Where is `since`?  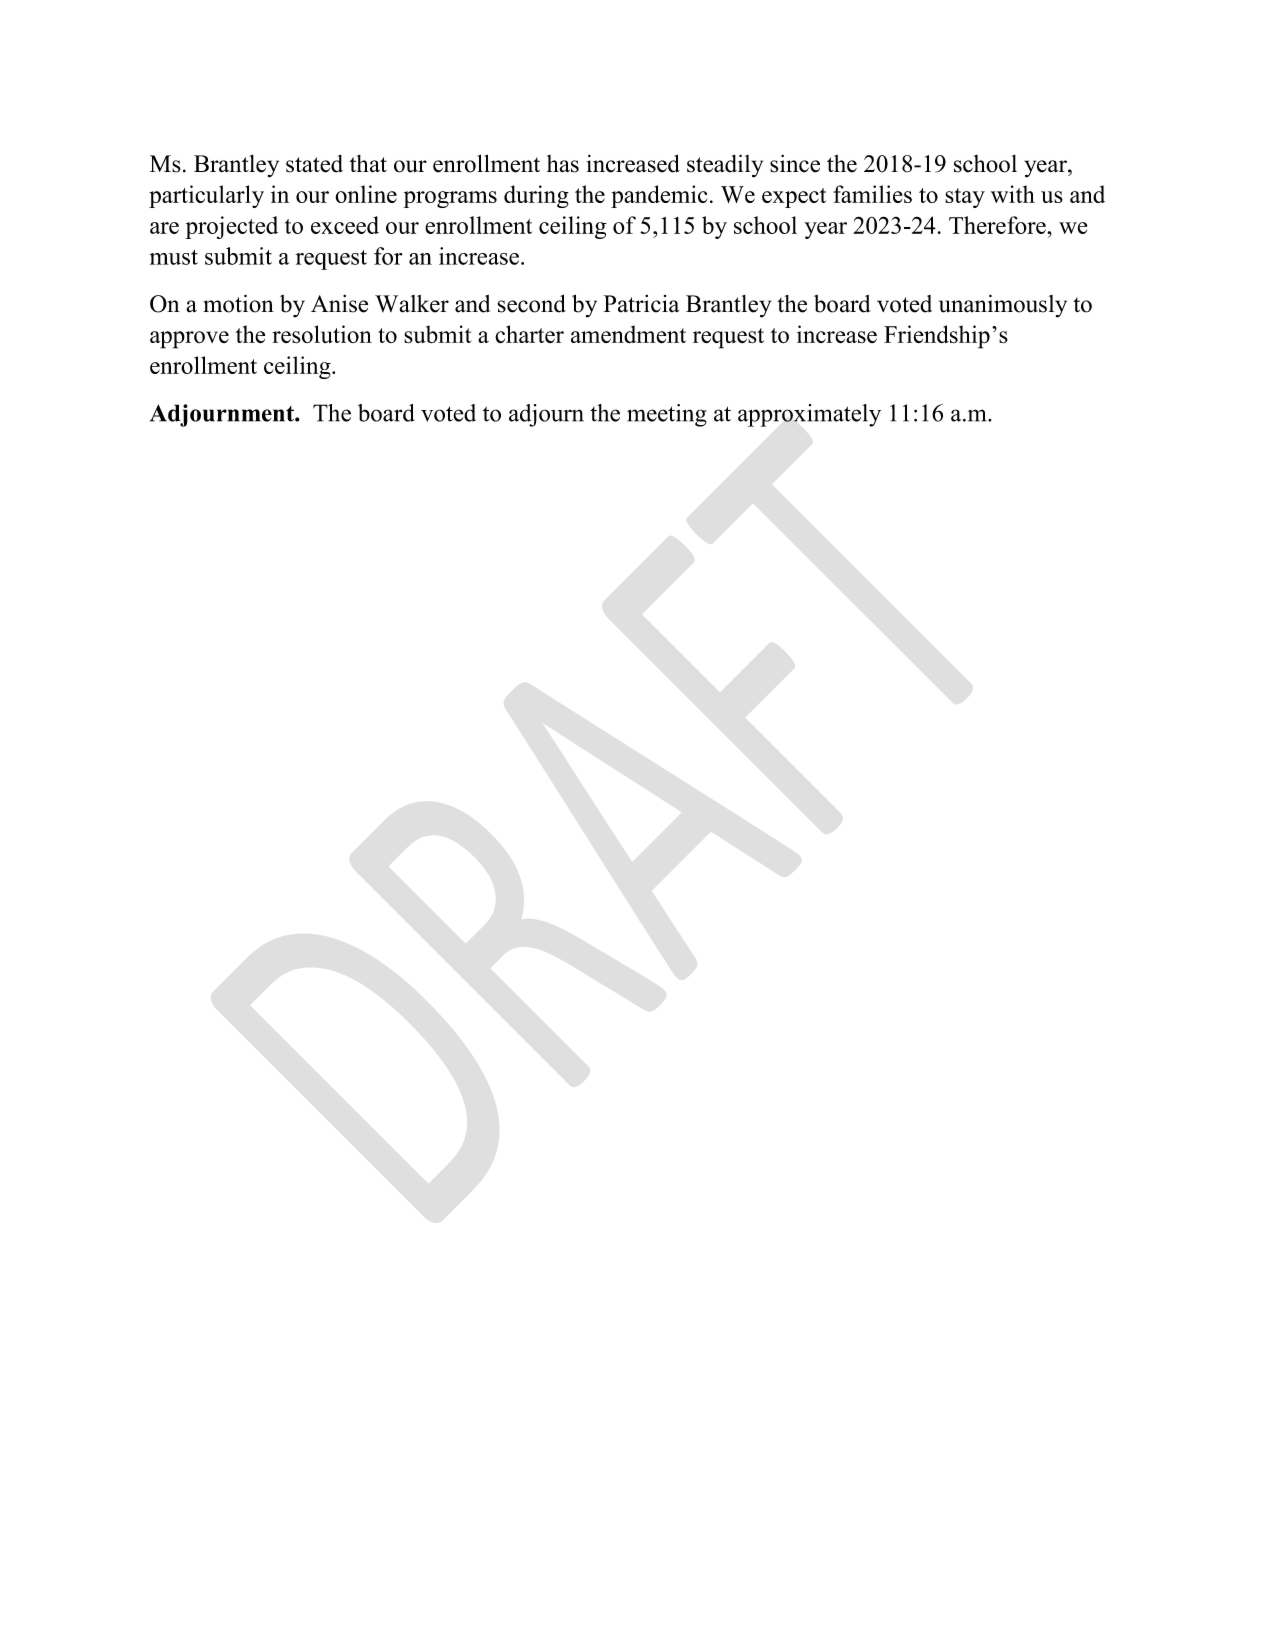
since is located at coordinates (795, 163).
